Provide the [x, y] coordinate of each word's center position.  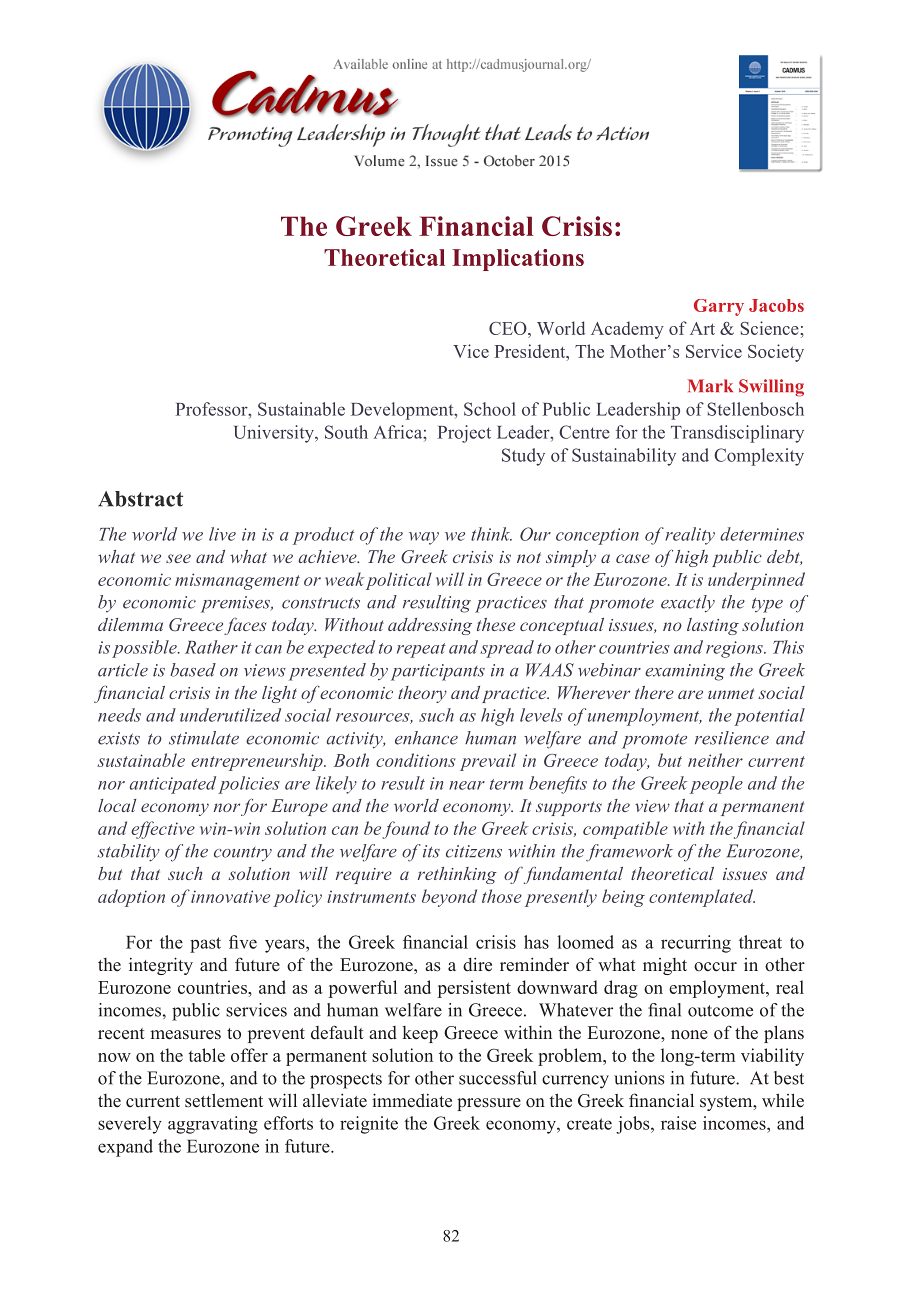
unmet [731, 693]
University [275, 434]
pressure [489, 1104]
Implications [518, 260]
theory [422, 694]
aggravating [213, 1125]
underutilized [230, 715]
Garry [719, 307]
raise [678, 1123]
